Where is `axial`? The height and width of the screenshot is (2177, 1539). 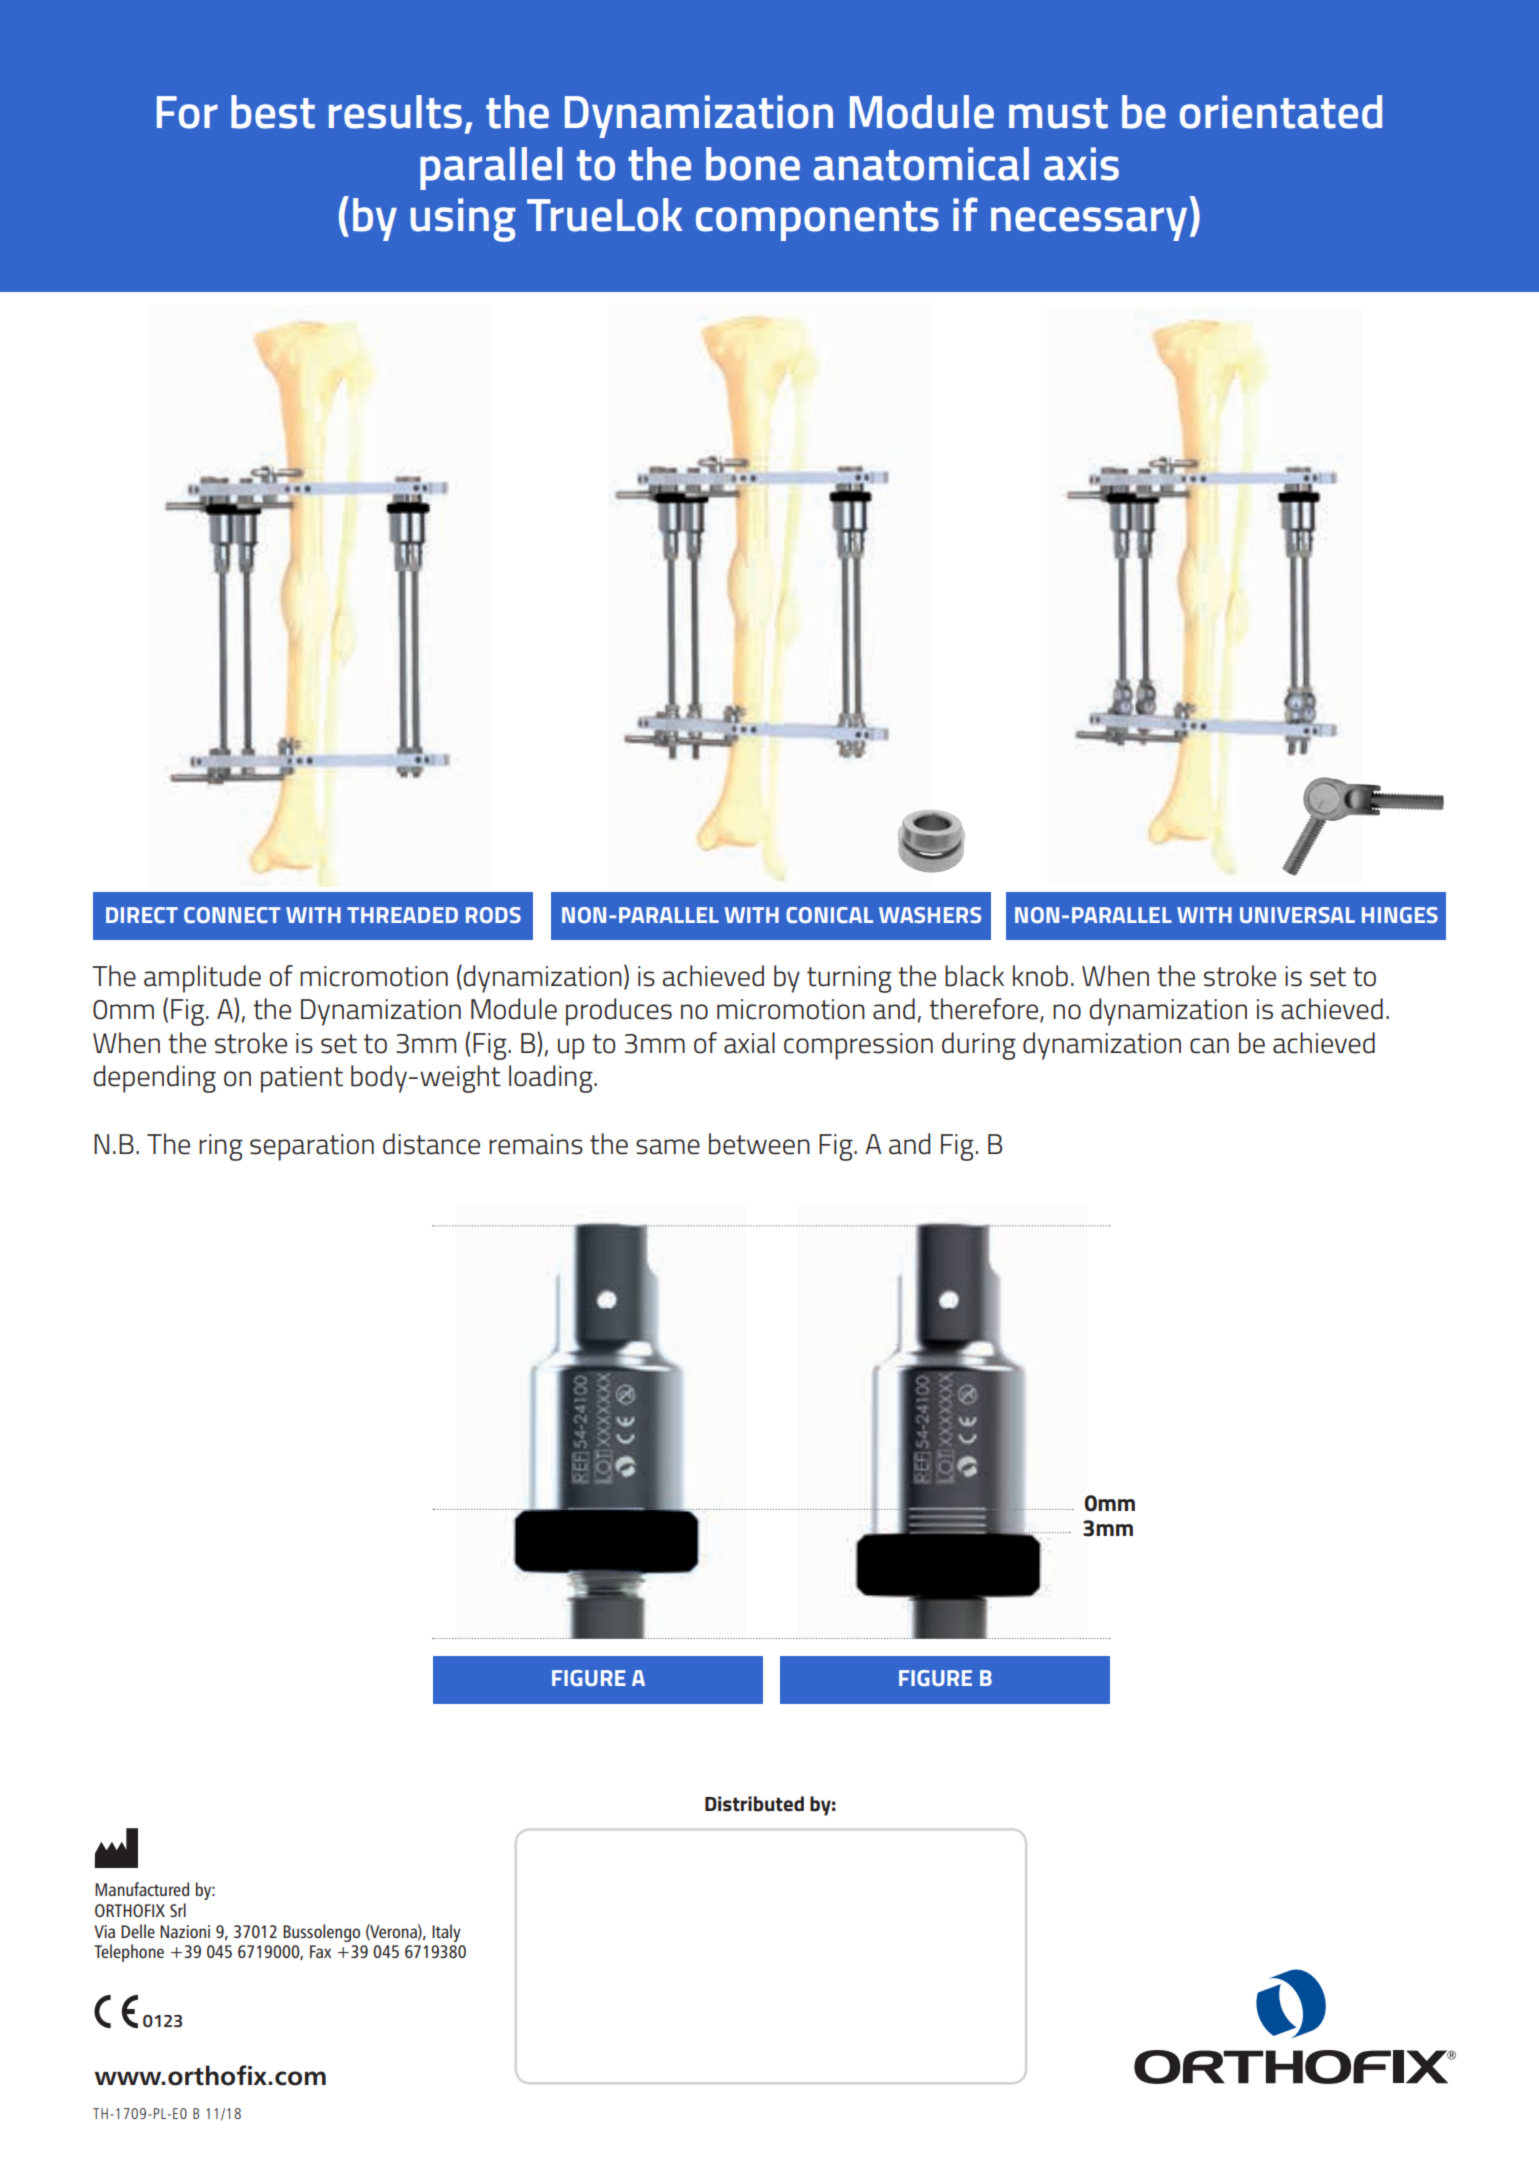 axial is located at coordinates (749, 1043).
